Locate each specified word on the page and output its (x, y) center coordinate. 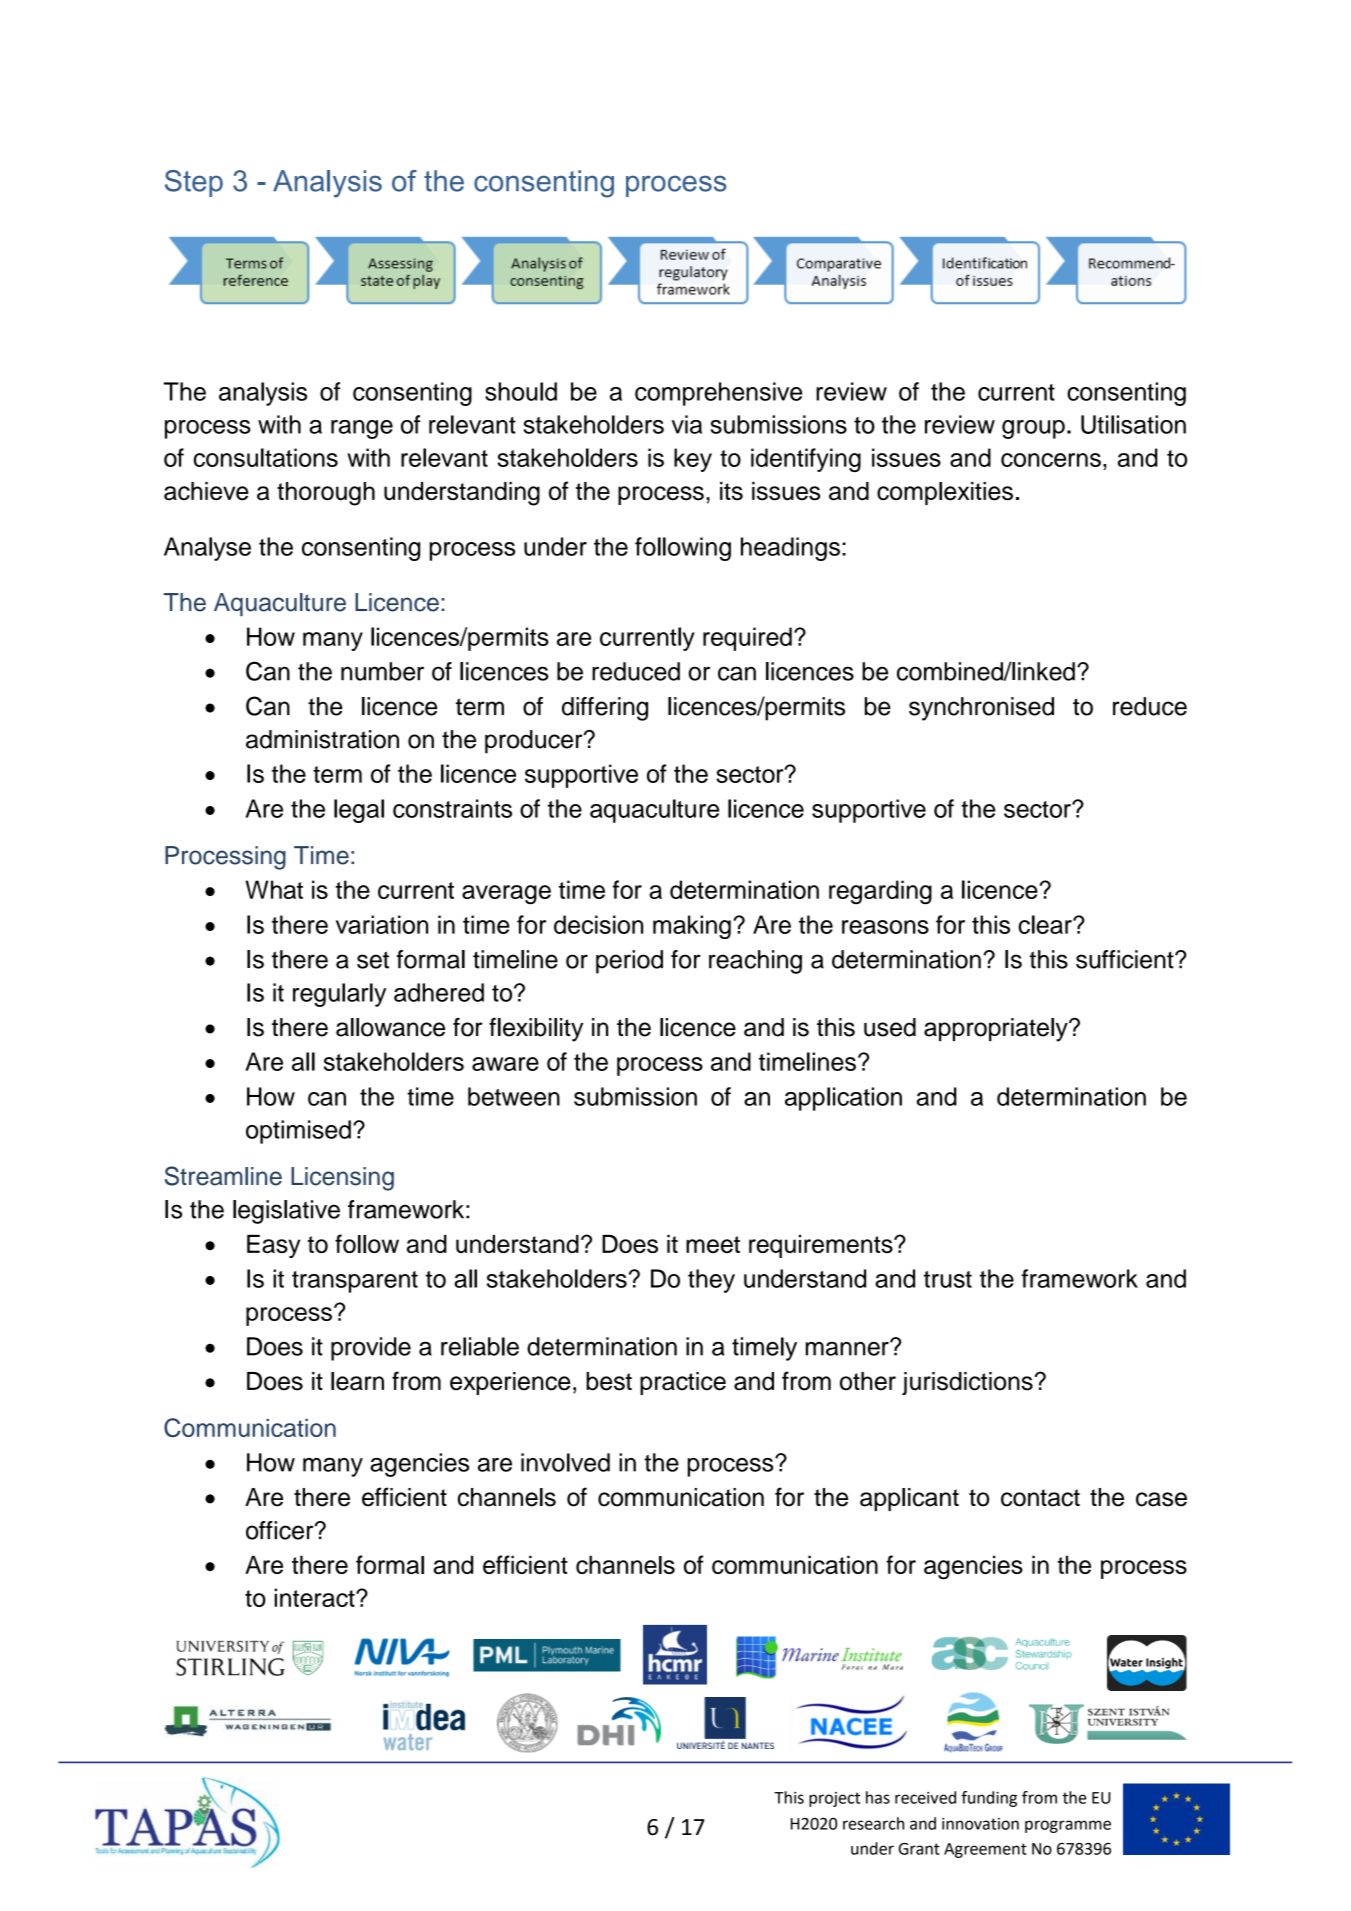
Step (194, 183)
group (1033, 429)
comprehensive (718, 394)
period (629, 962)
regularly (339, 995)
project (835, 1799)
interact (315, 1597)
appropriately (997, 1030)
